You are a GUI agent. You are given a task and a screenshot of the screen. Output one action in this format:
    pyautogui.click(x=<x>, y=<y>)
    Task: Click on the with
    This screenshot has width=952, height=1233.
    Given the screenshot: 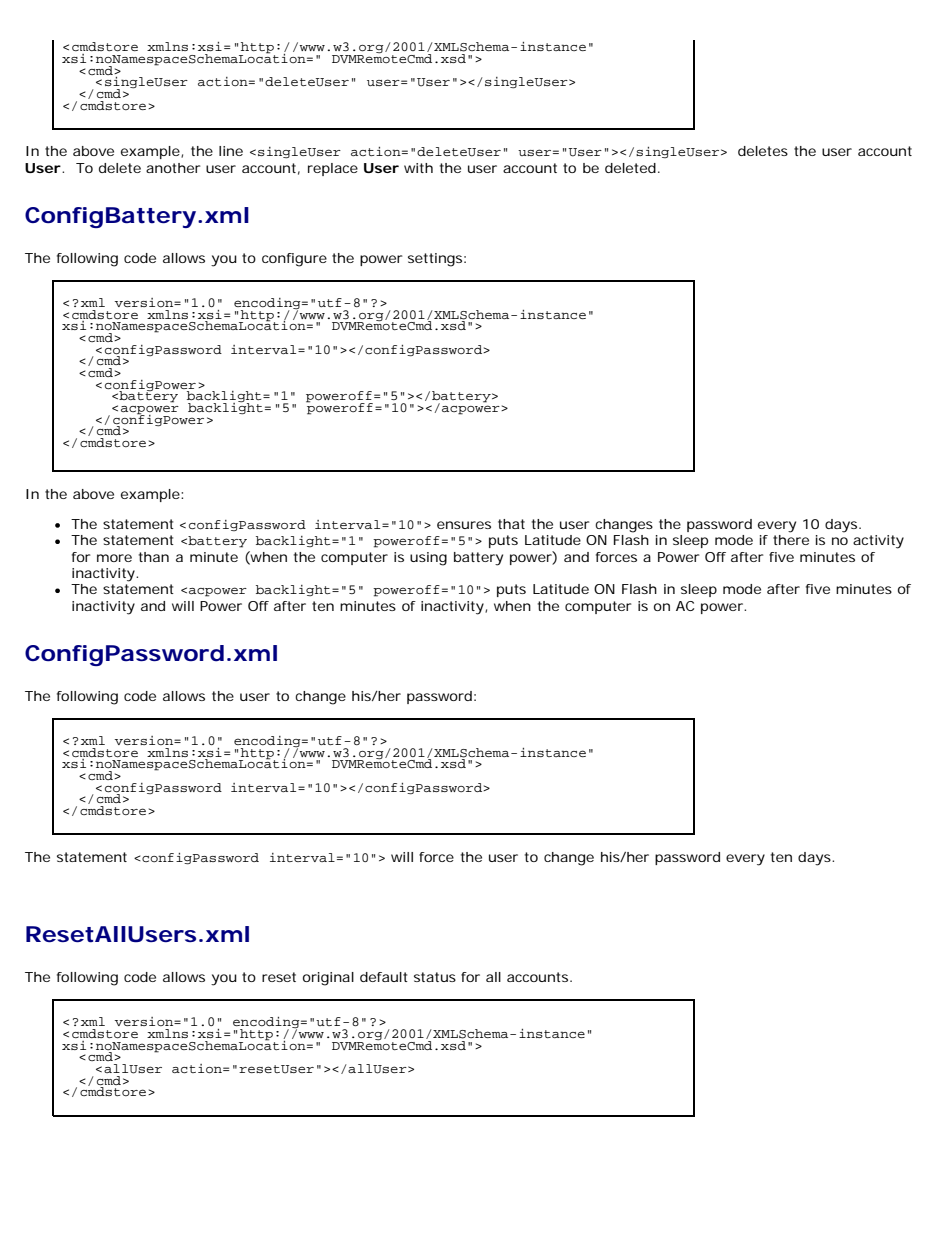 What is the action you would take?
    pyautogui.click(x=418, y=168)
